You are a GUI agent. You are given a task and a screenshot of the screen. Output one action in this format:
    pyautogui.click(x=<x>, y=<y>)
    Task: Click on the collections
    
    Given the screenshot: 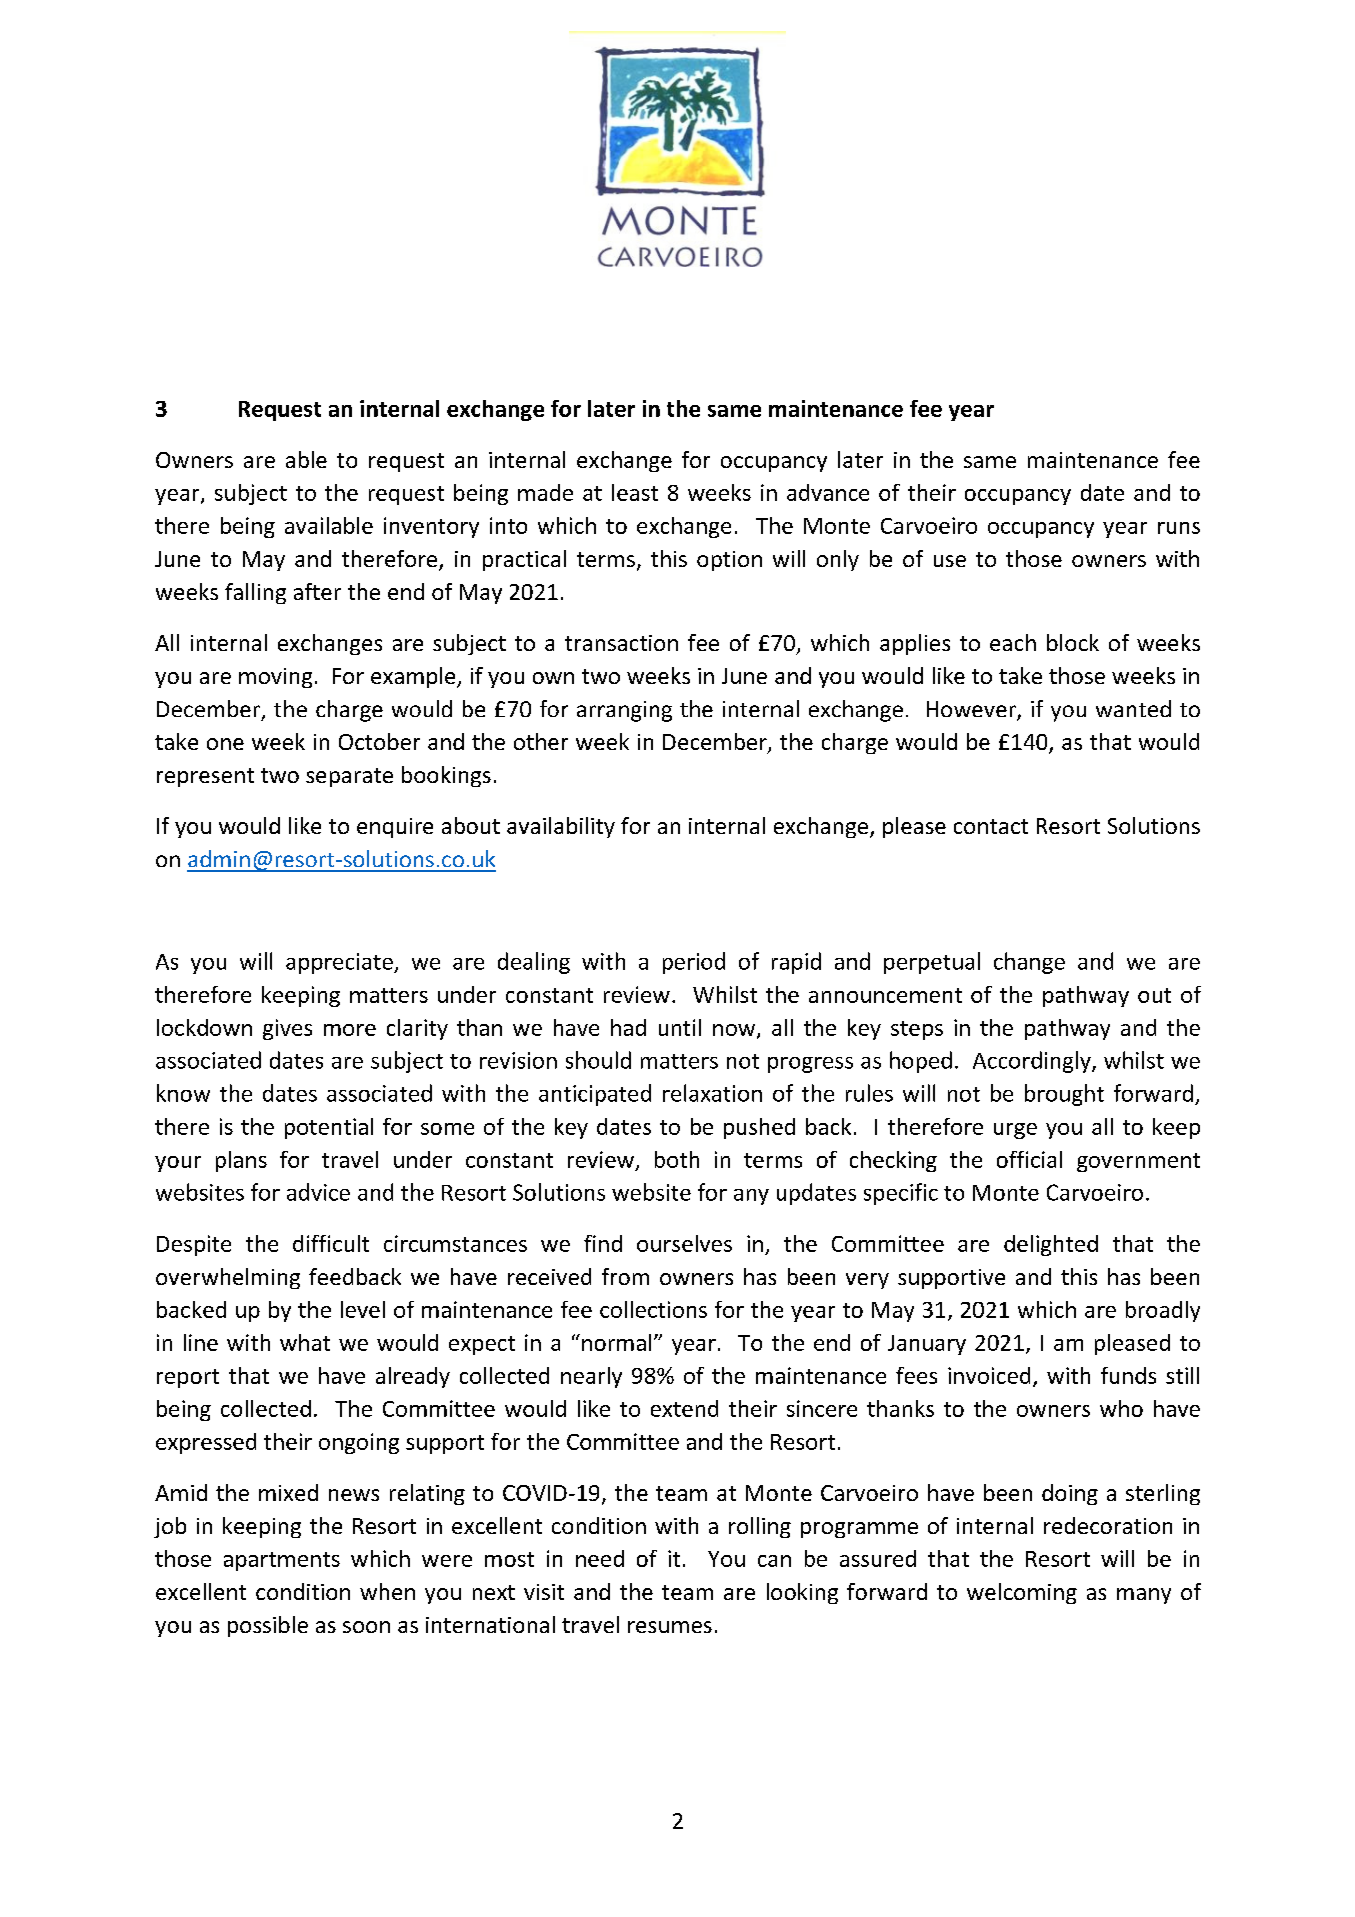 What is the action you would take?
    pyautogui.click(x=653, y=1309)
